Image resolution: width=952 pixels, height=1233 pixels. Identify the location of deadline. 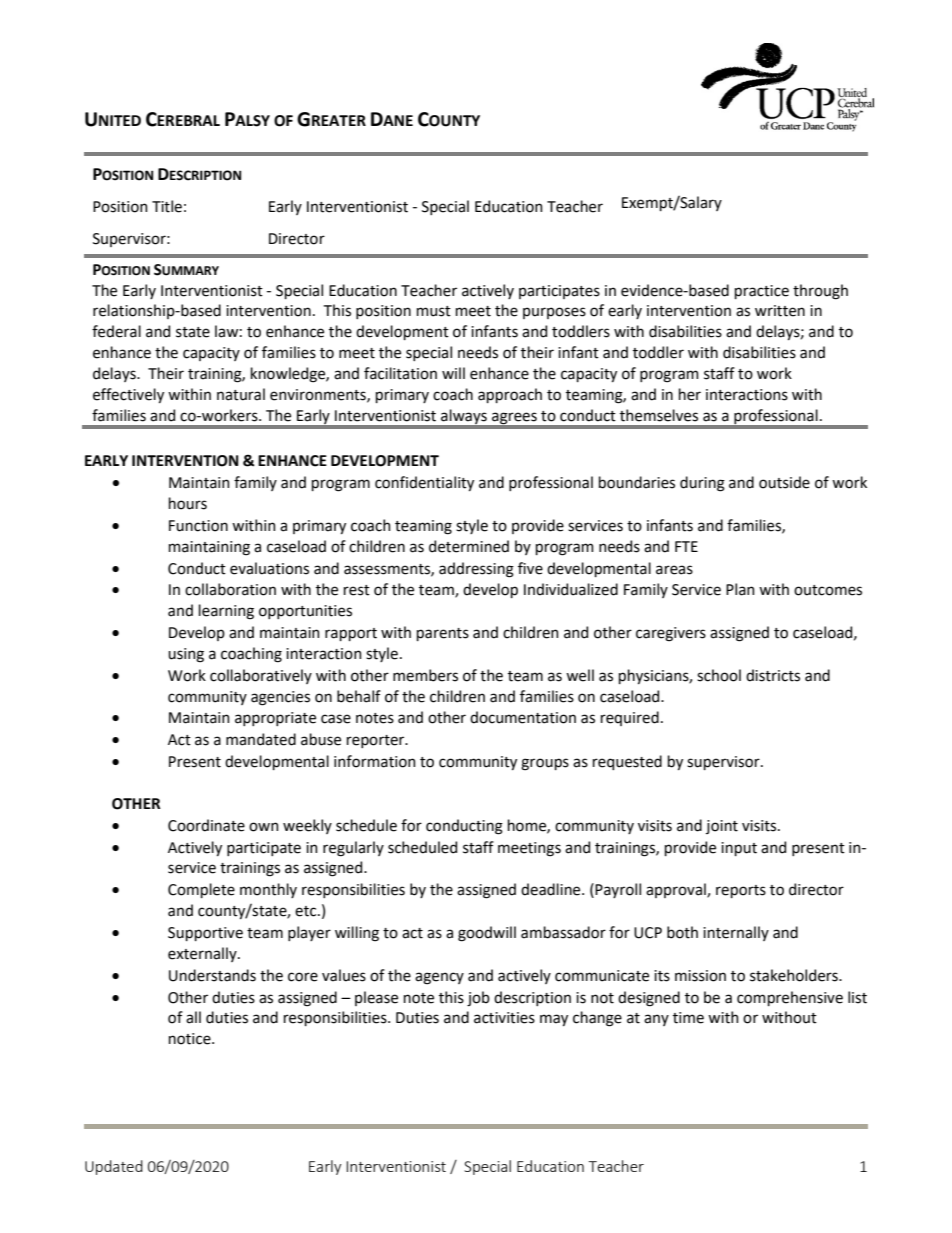
(552, 889).
